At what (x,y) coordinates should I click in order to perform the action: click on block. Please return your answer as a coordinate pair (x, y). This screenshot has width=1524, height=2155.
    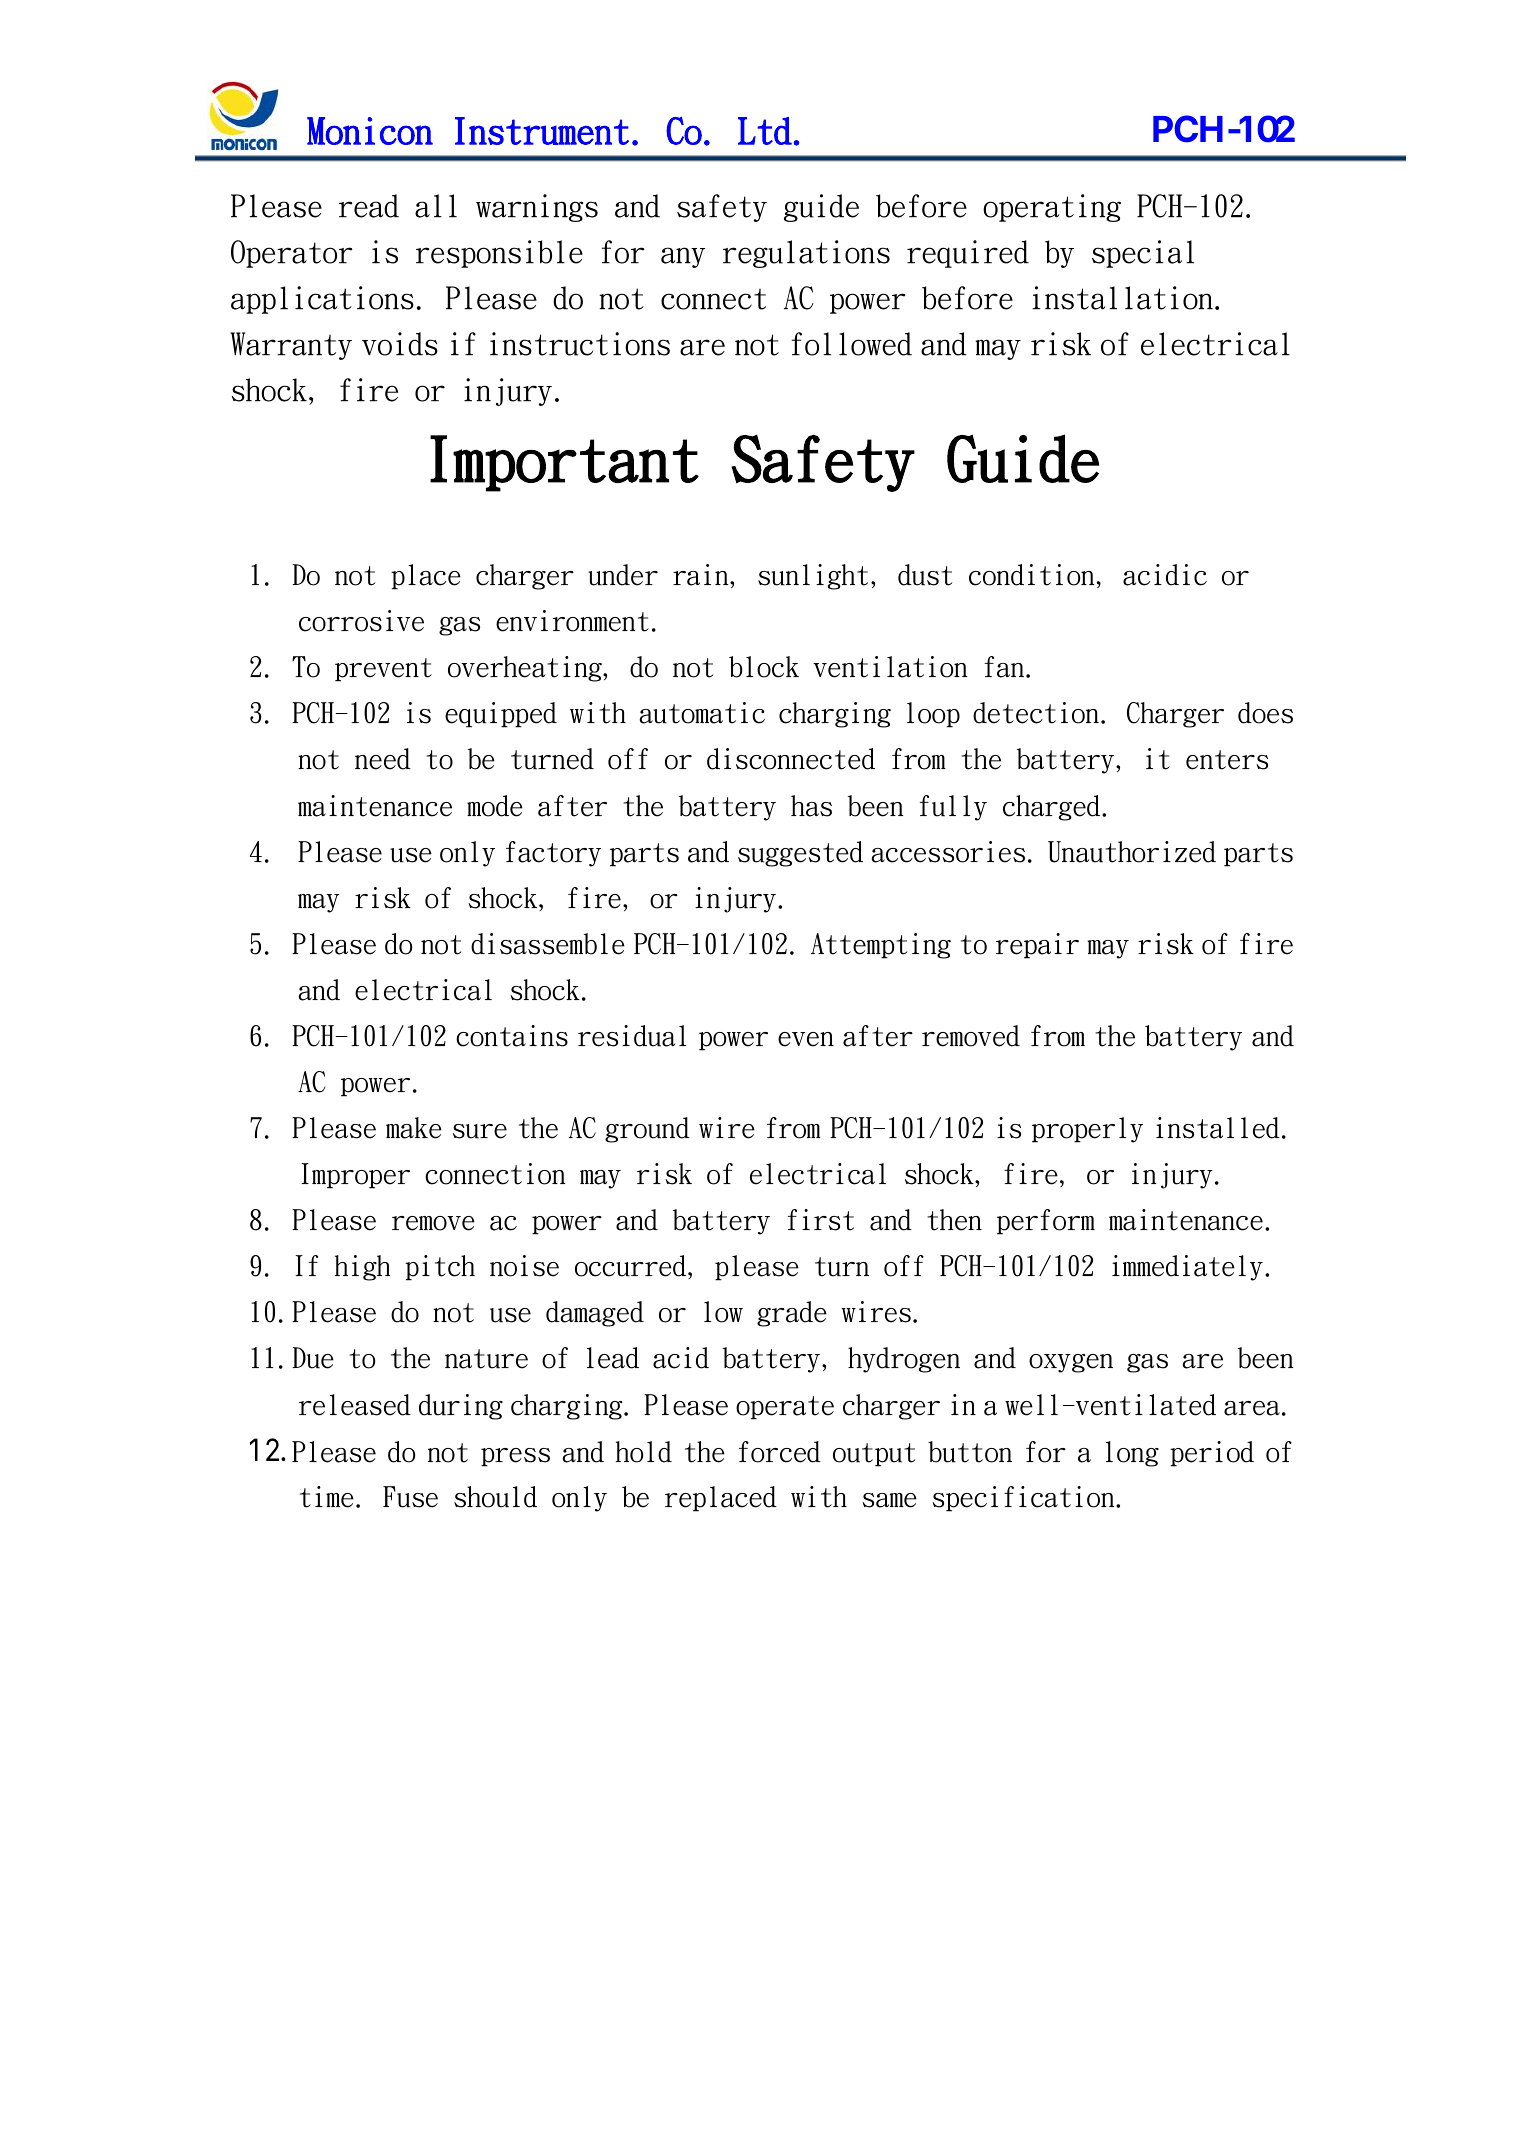
    Looking at the image, I should click on (764, 667).
